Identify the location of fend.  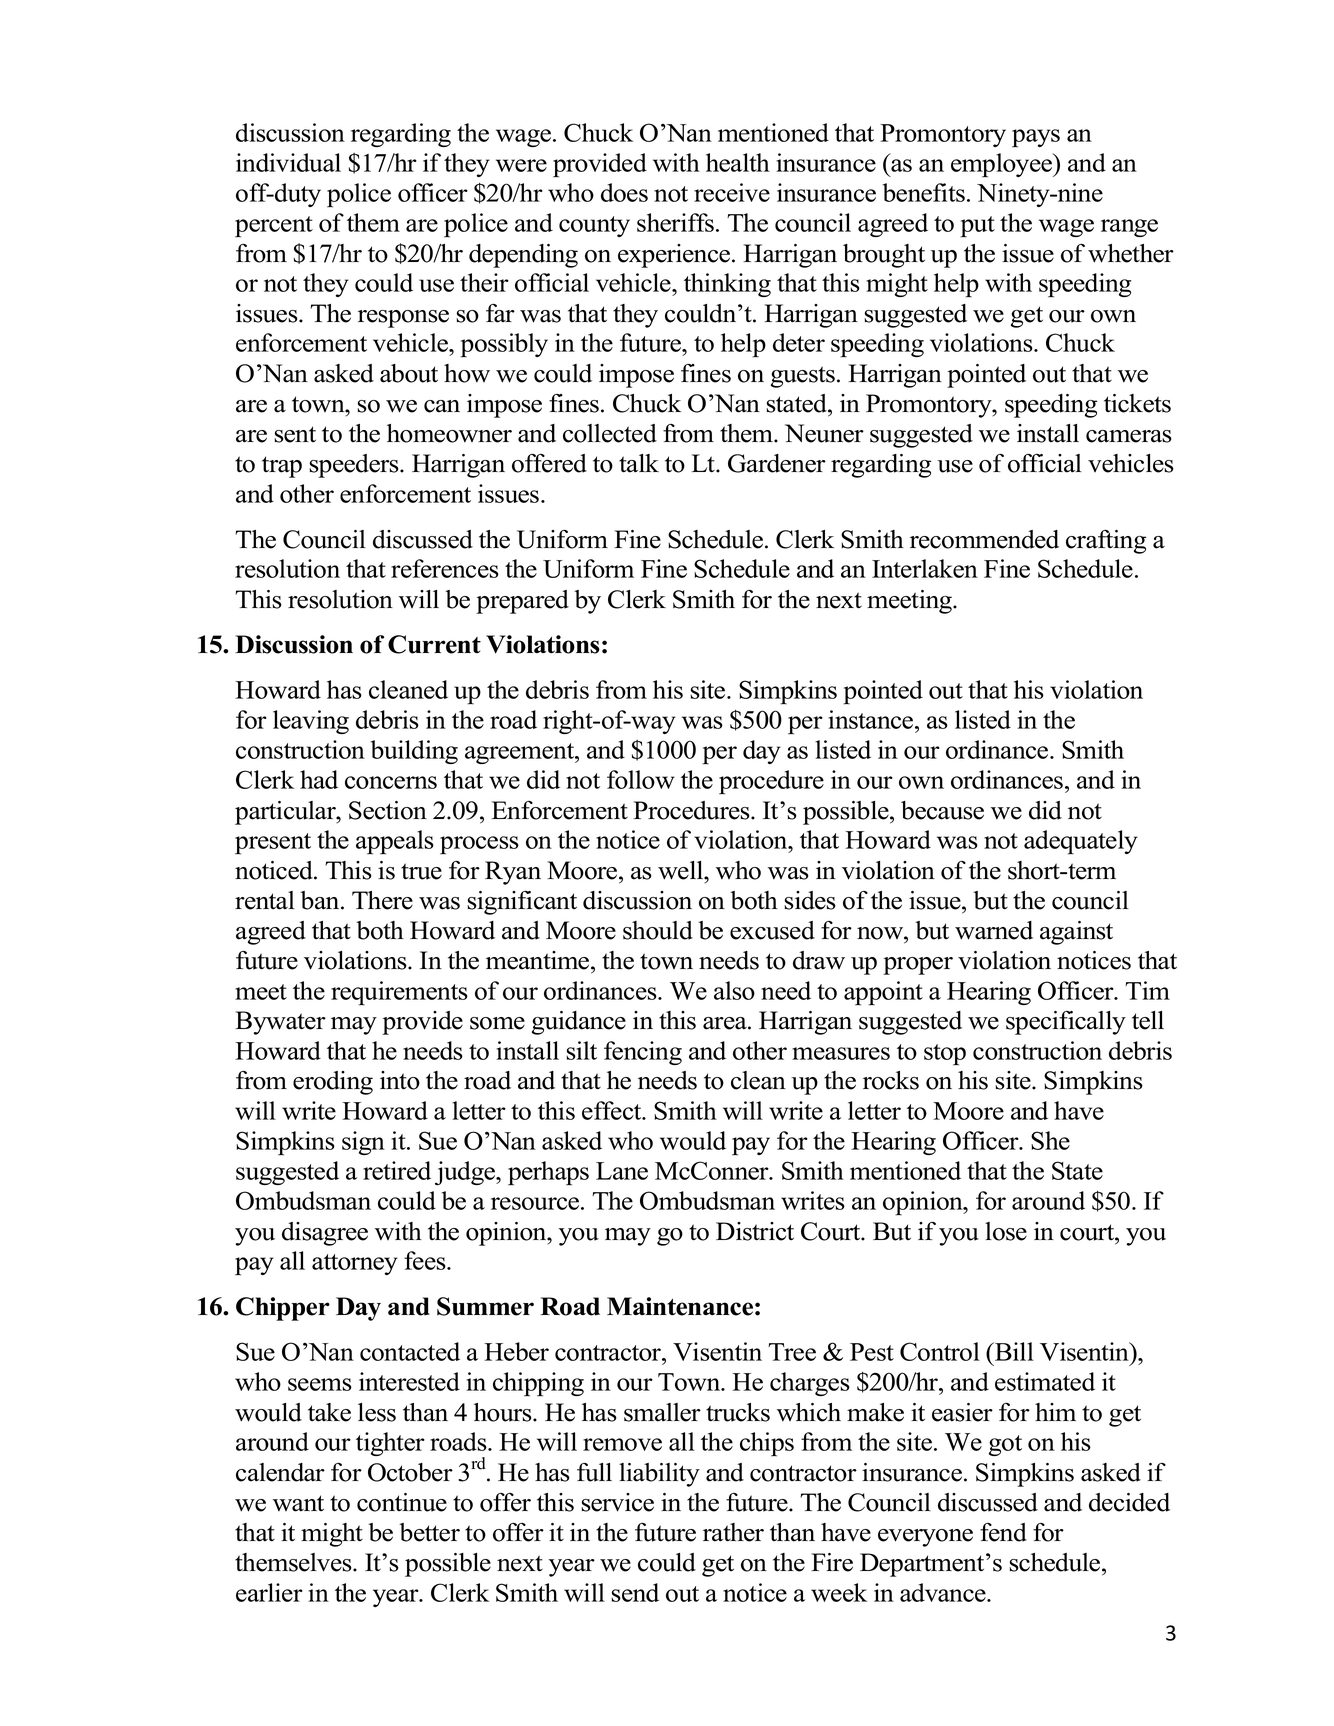
(1003, 1532).
